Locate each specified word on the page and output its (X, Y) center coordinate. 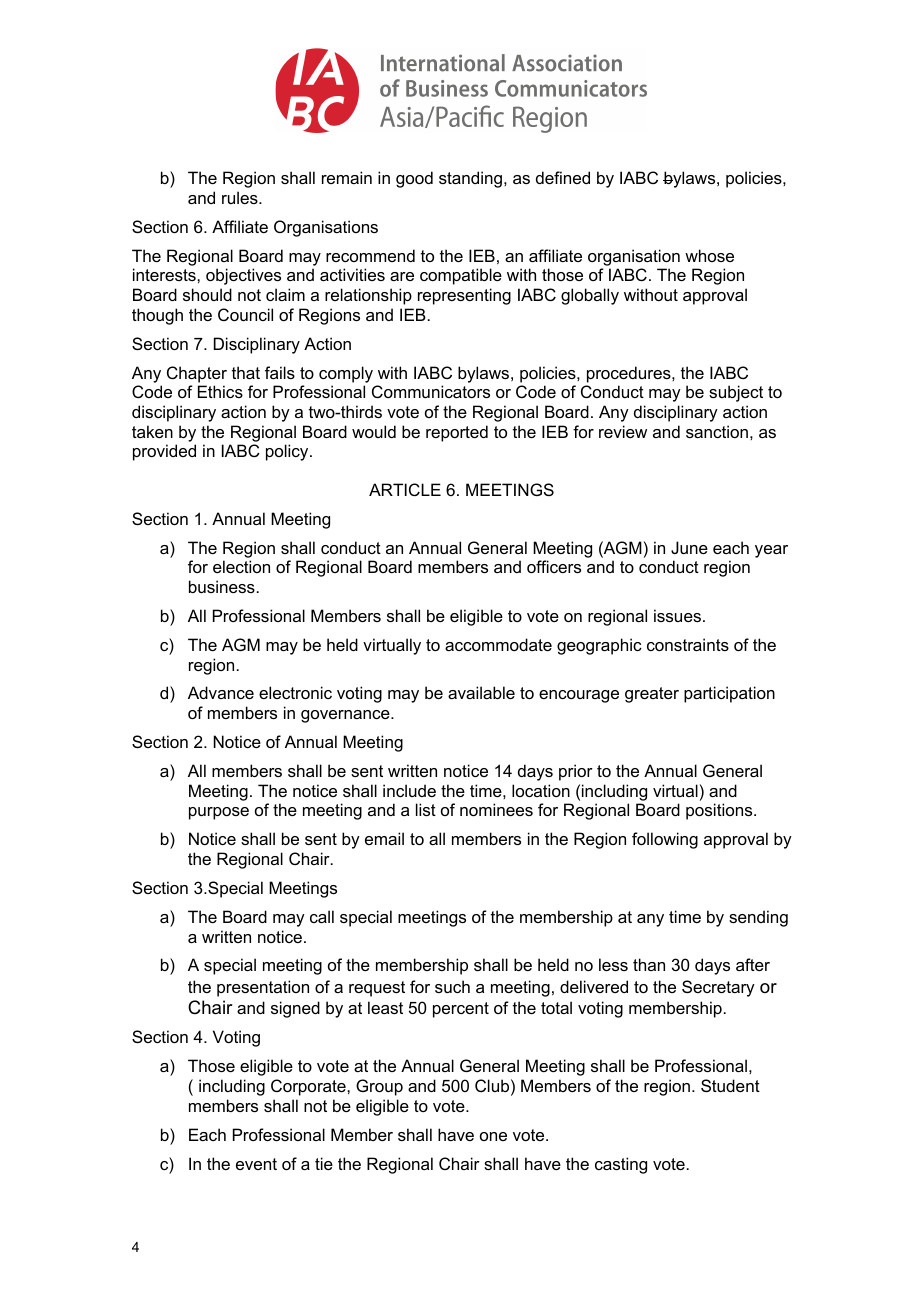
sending (758, 918)
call (322, 916)
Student (730, 1085)
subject (736, 393)
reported (457, 433)
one (493, 1136)
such (452, 986)
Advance (221, 692)
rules (241, 197)
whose (709, 255)
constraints (688, 644)
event (256, 1164)
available (481, 692)
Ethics (220, 391)
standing (470, 179)
